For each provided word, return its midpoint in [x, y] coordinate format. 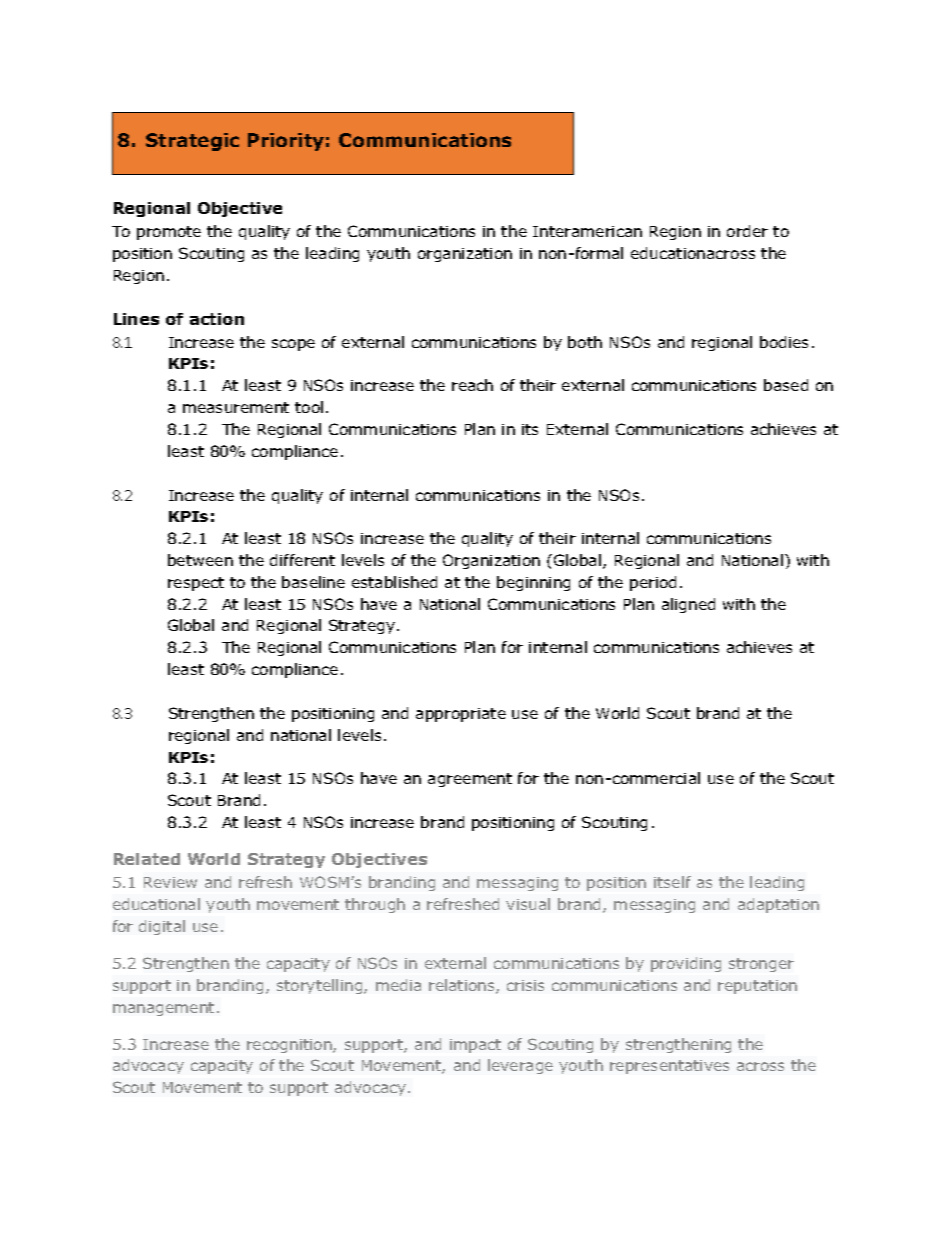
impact [475, 1046]
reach [472, 385]
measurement [236, 407]
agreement [470, 780]
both [585, 342]
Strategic [192, 142]
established [394, 582]
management [163, 1009]
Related [147, 859]
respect [196, 584]
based [786, 385]
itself [672, 882]
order [747, 231]
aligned [688, 605]
